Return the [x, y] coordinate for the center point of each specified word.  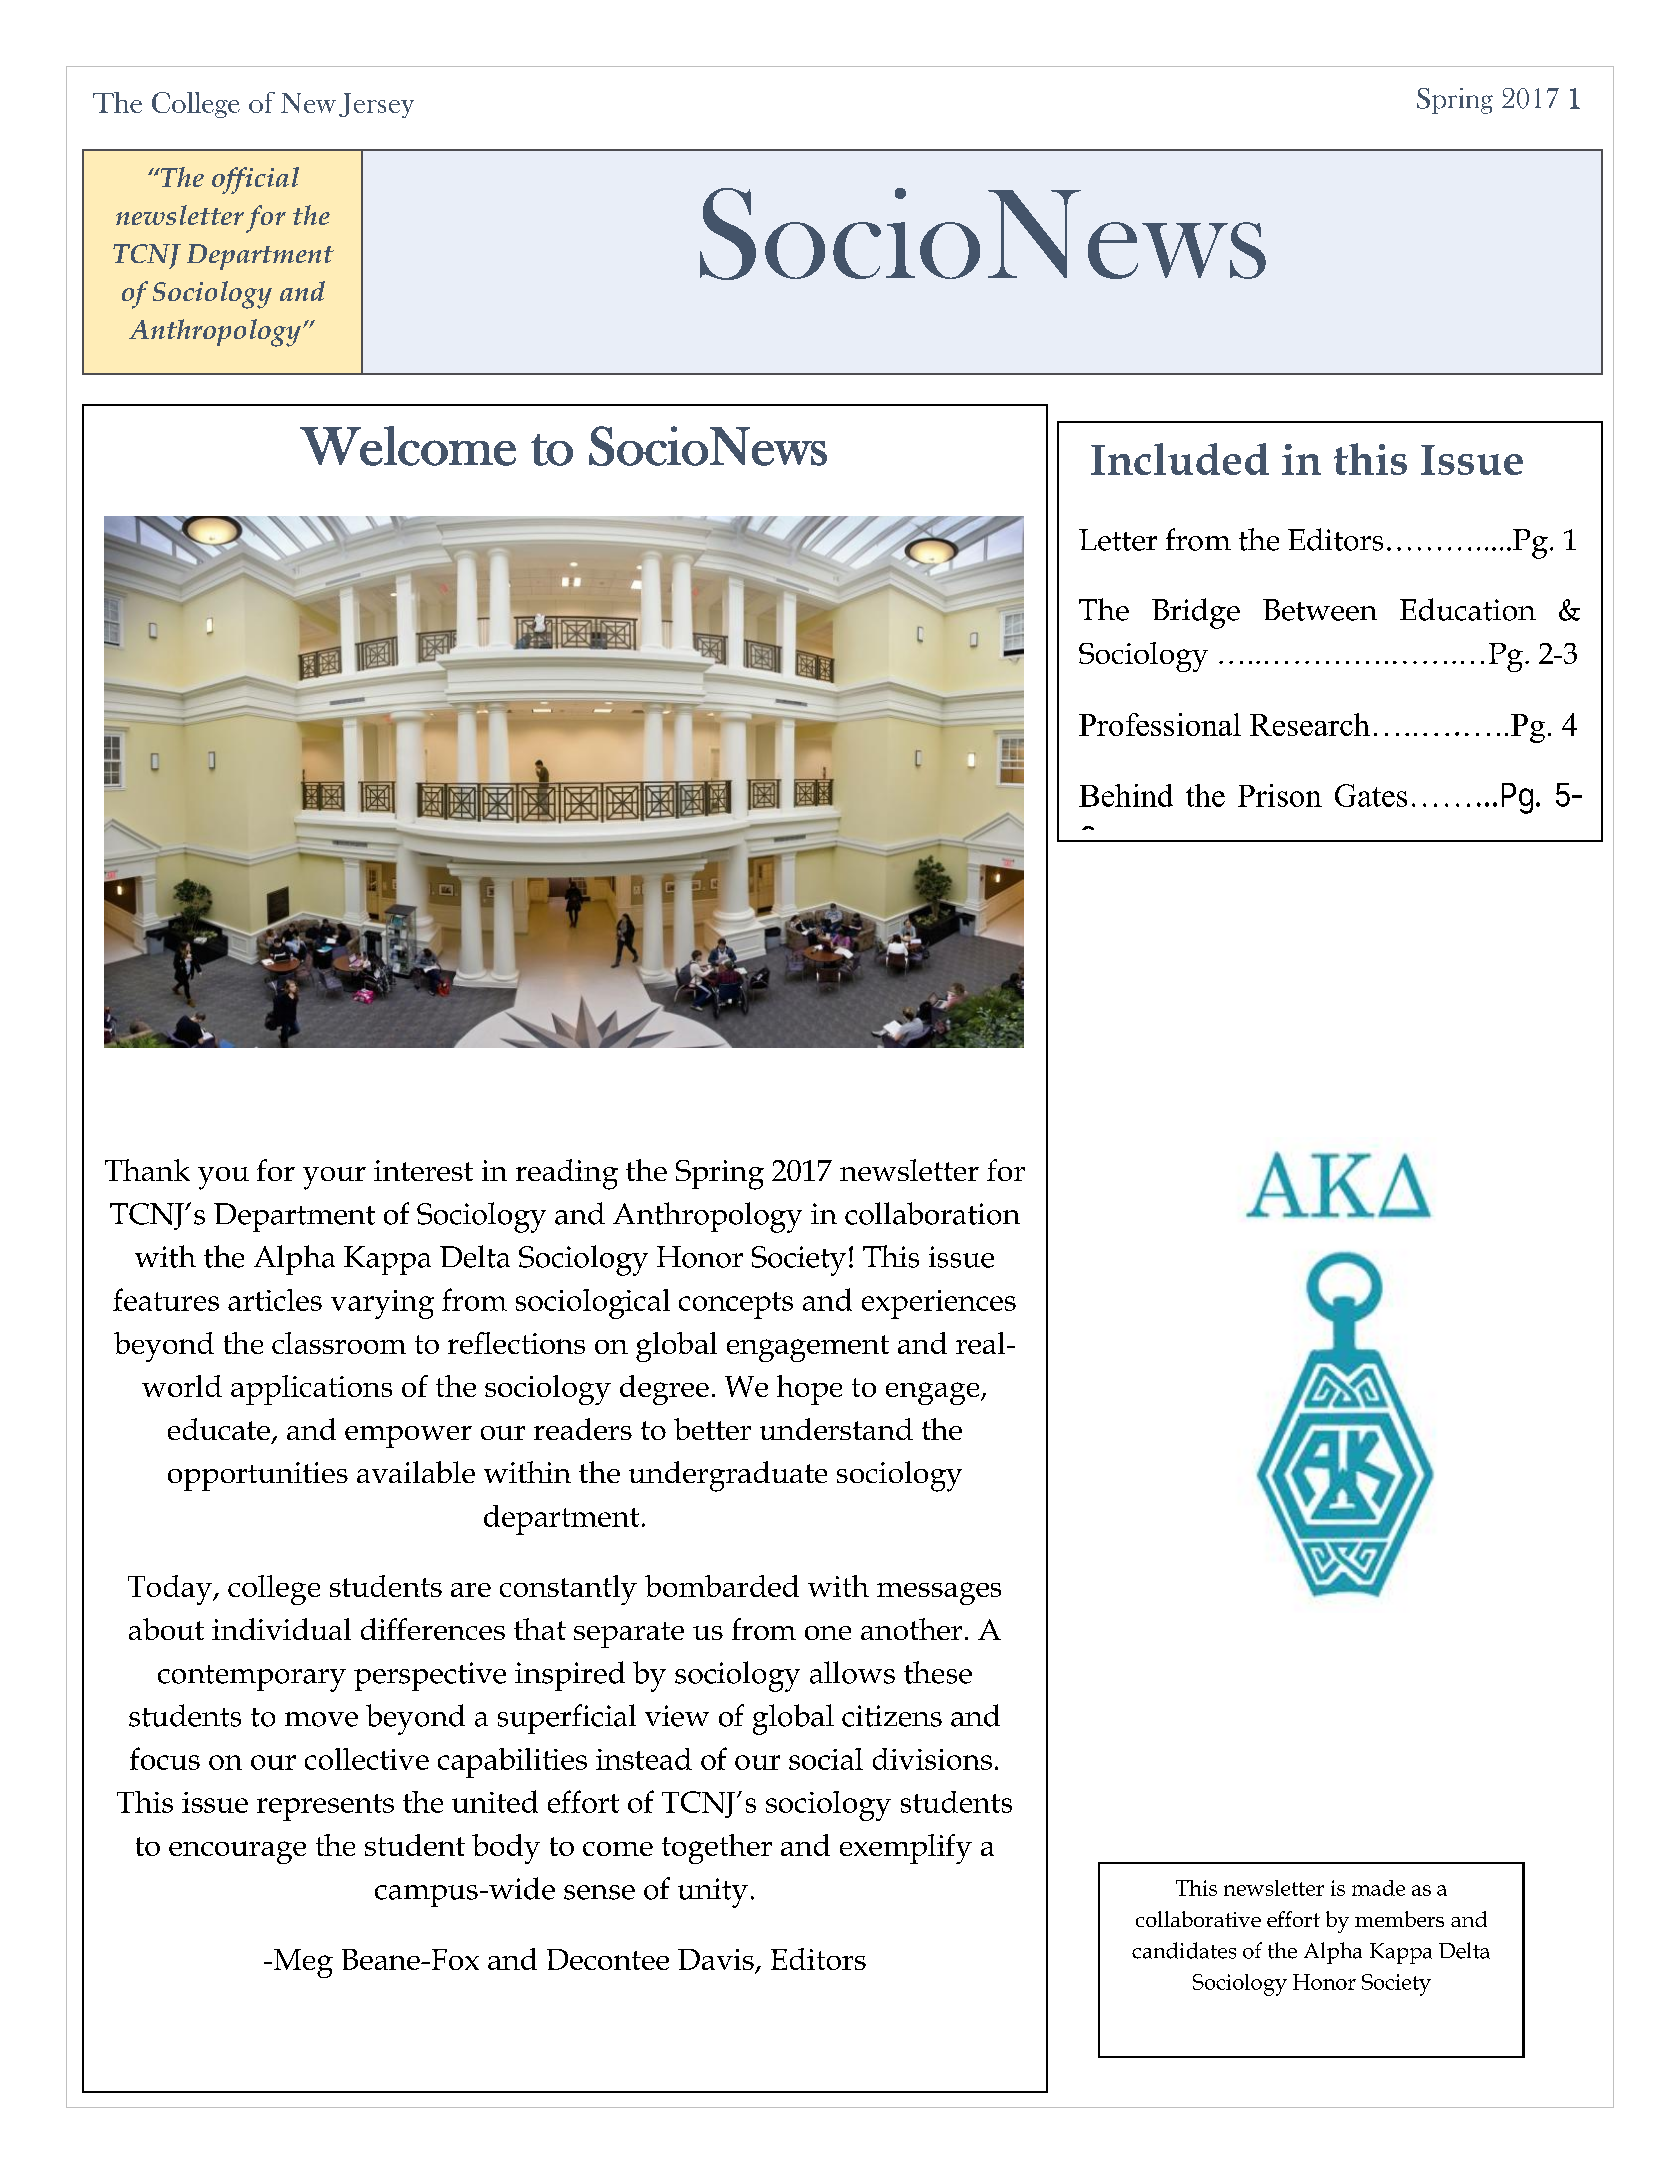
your [334, 1178]
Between [1320, 610]
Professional [1160, 724]
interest [423, 1170]
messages [939, 1593]
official [255, 180]
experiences [939, 1304]
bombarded [722, 1586]
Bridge [1196, 613]
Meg [302, 1963]
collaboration [932, 1213]
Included [1180, 459]
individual [281, 1629]
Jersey [376, 105]
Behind [1126, 795]
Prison [1280, 795]
